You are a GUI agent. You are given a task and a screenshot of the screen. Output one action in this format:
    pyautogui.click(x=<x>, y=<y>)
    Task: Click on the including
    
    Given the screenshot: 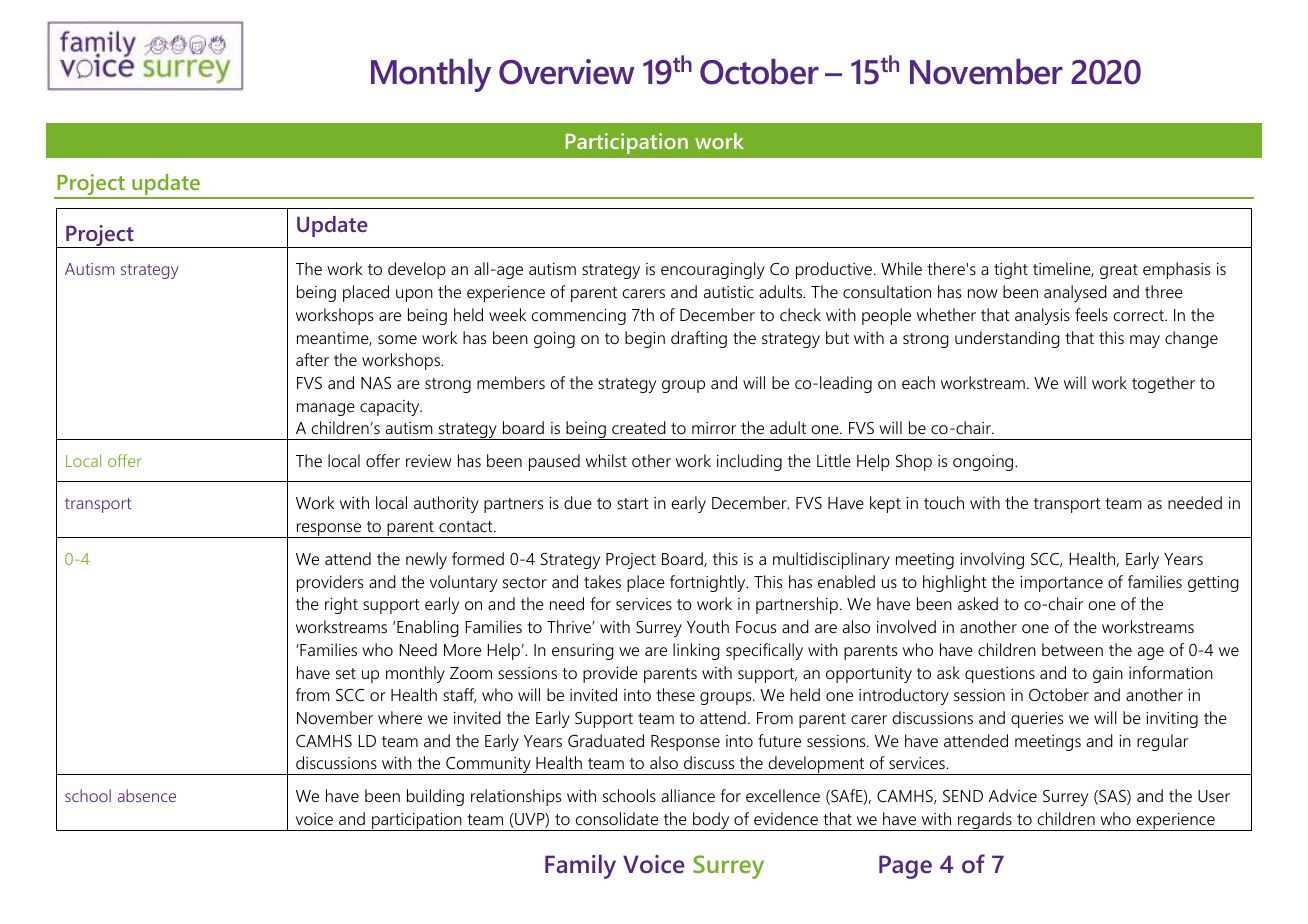 What is the action you would take?
    pyautogui.click(x=749, y=462)
